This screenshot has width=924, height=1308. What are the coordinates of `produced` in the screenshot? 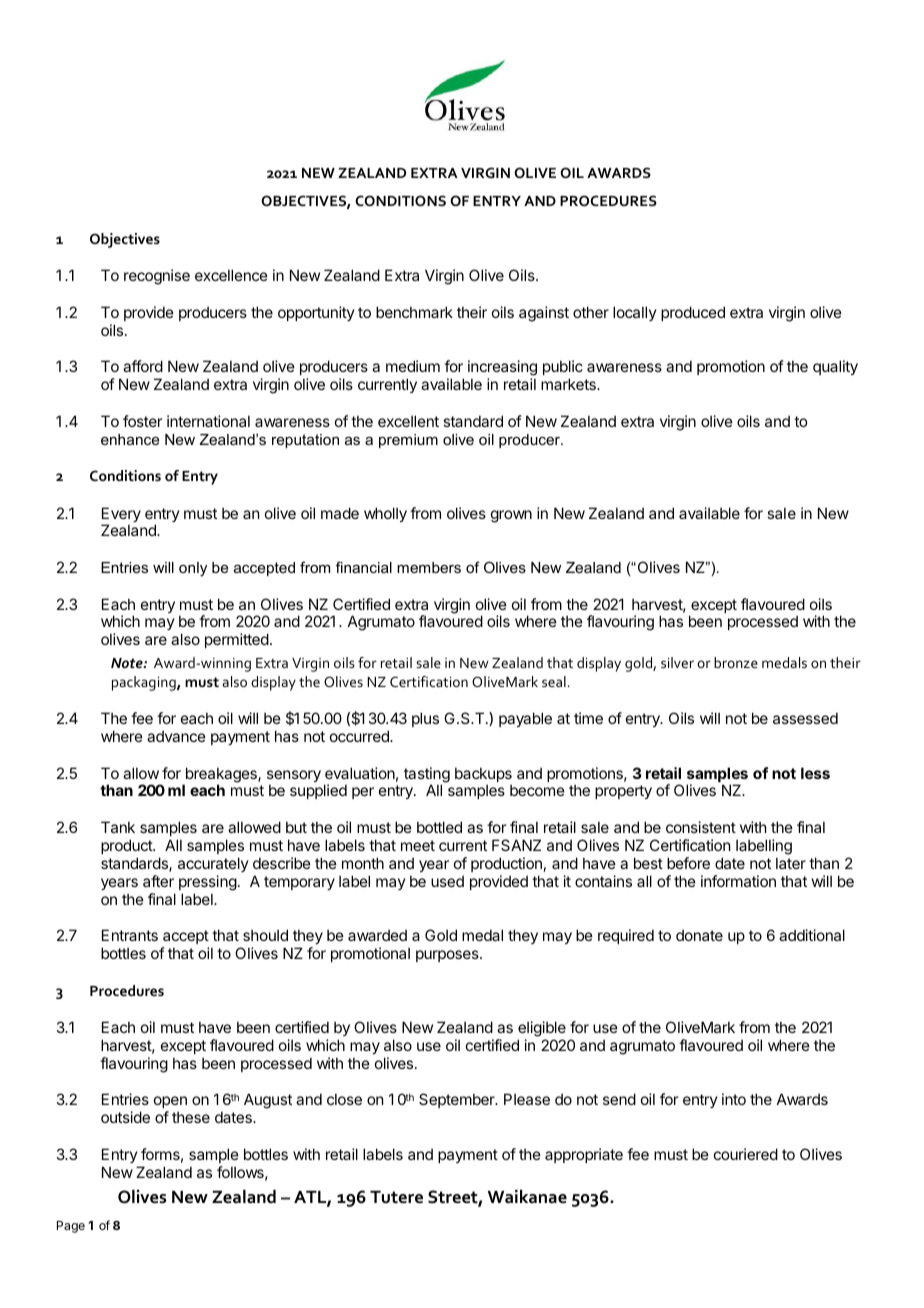 It's located at (693, 313).
